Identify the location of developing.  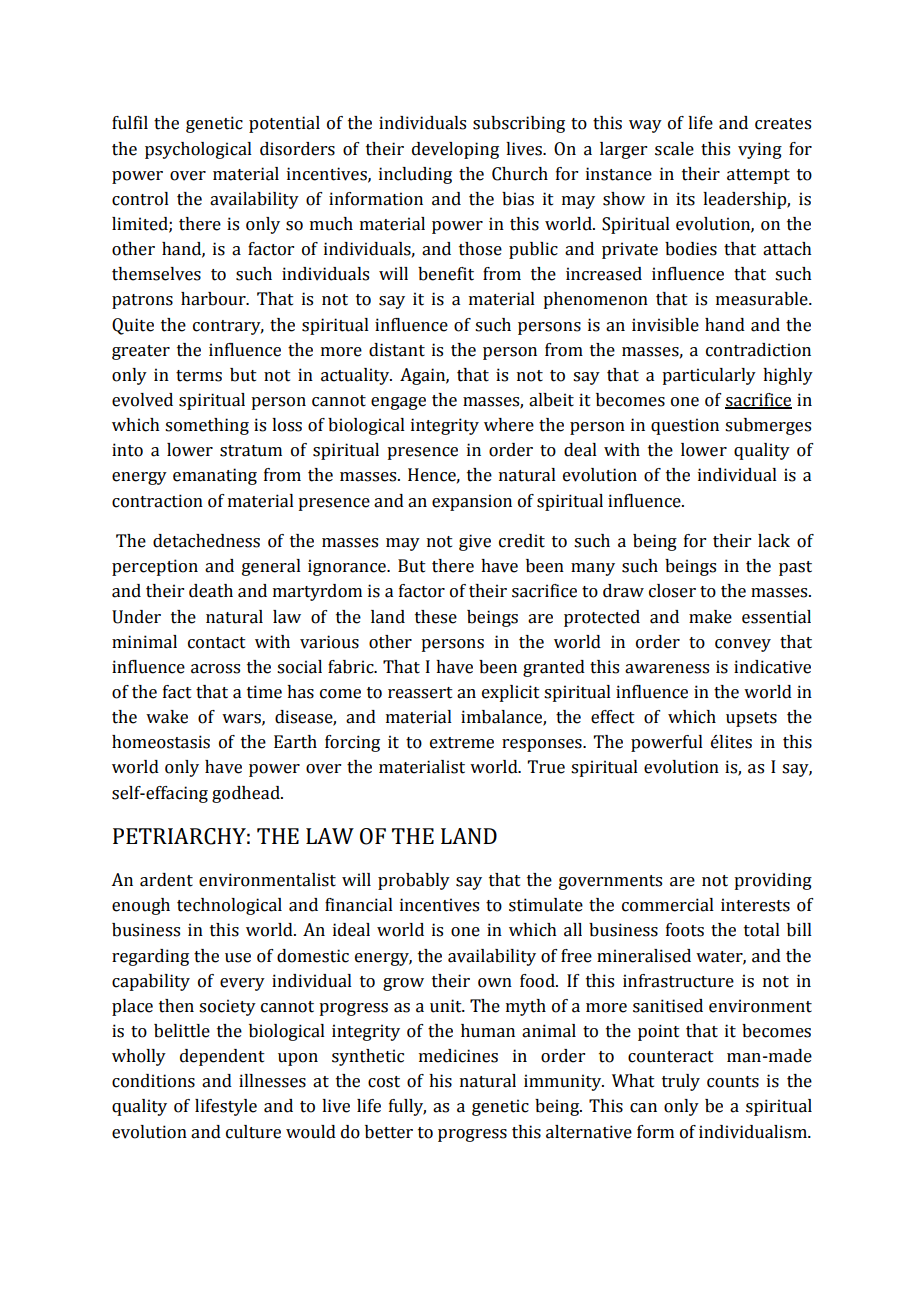
(455, 150).
